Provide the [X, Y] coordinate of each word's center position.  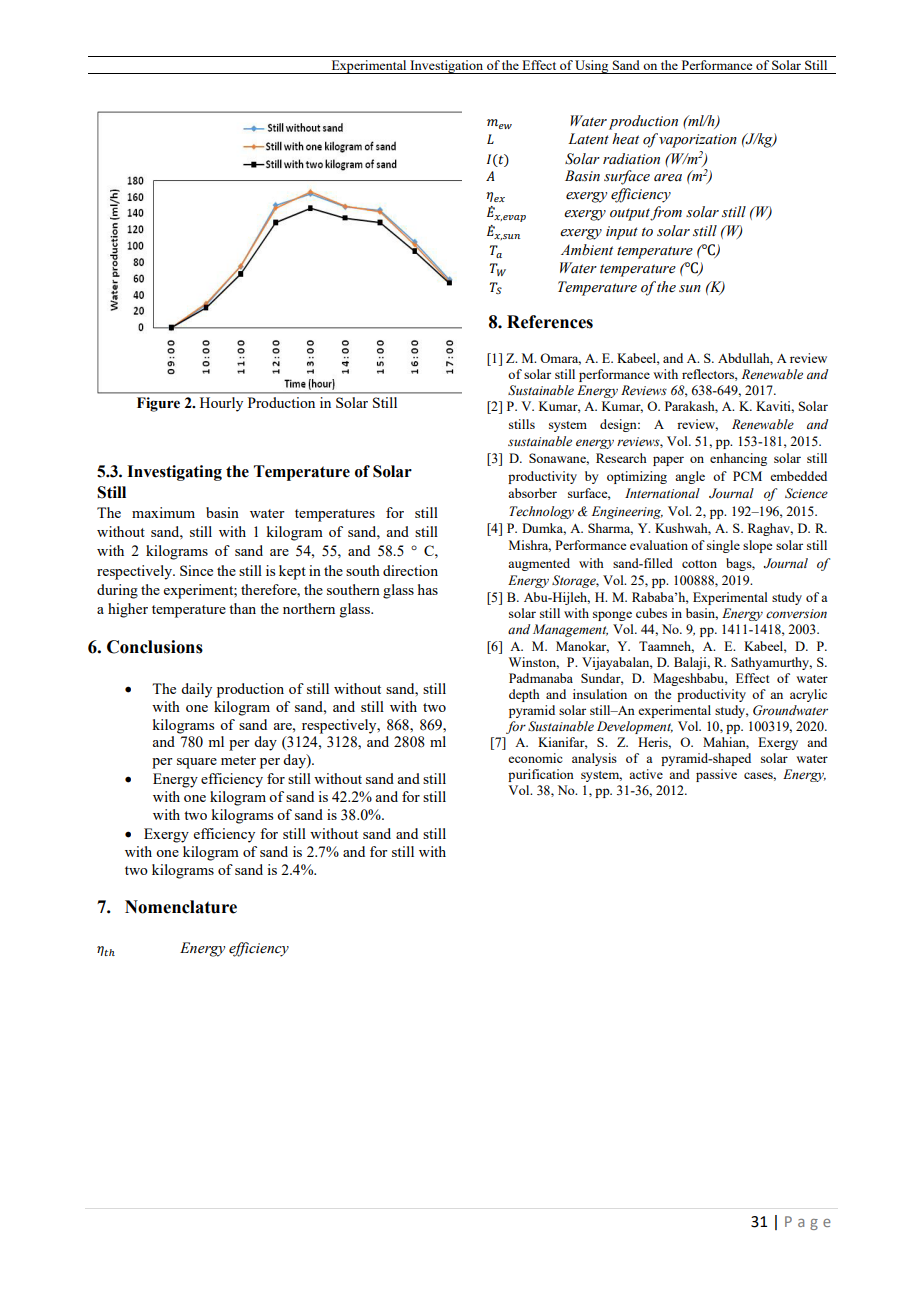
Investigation [446, 67]
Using [592, 67]
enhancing [738, 459]
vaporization [698, 141]
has [428, 589]
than [242, 608]
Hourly [221, 404]
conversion [796, 614]
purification [541, 775]
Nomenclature [181, 907]
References [550, 322]
